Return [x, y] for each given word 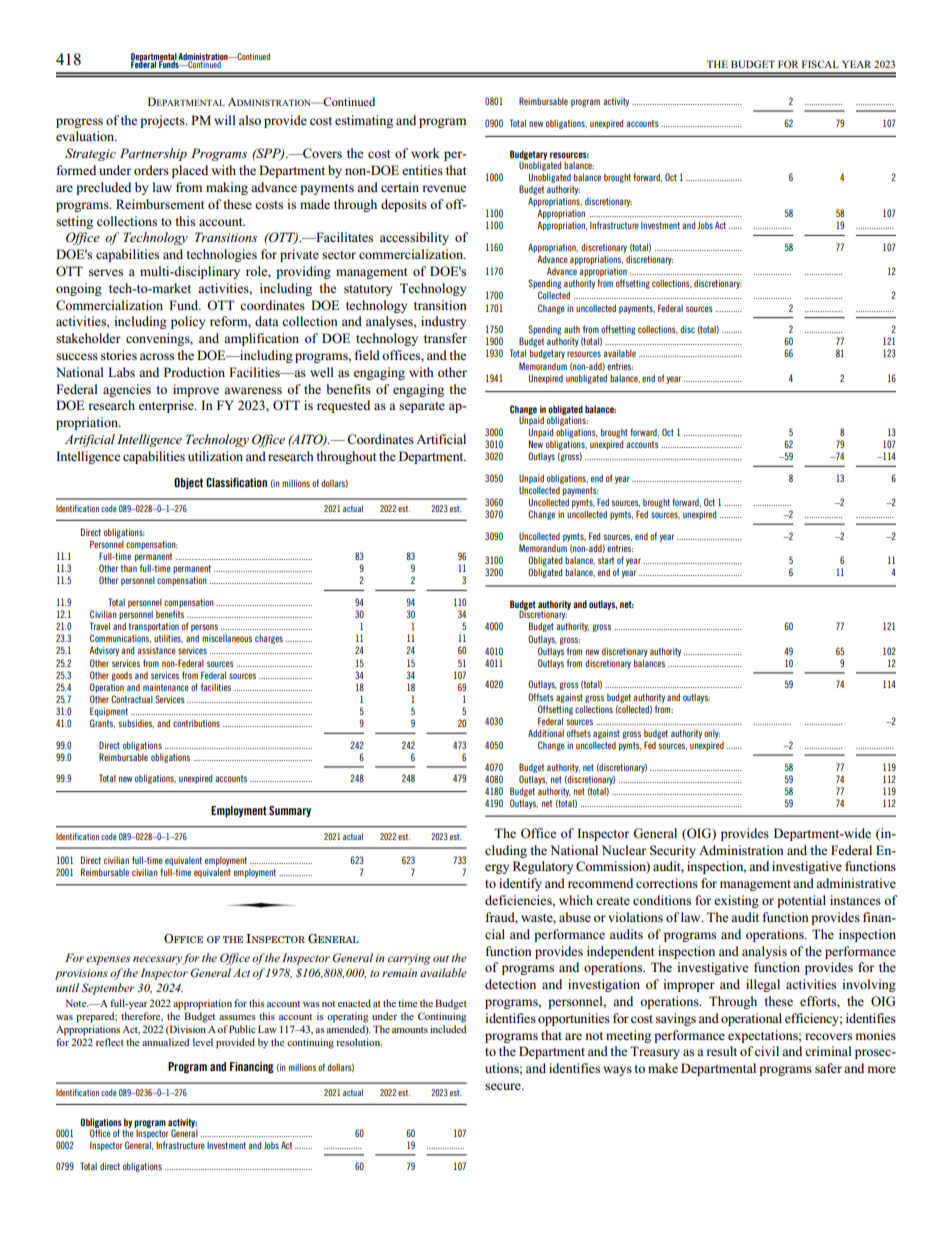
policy [188, 322]
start [606, 560]
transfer [445, 338]
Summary [290, 811]
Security [673, 851]
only [712, 734]
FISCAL [820, 64]
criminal [828, 1051]
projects [163, 121]
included [448, 1029]
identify [520, 884]
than [129, 568]
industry [443, 322]
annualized [165, 1042]
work [425, 153]
